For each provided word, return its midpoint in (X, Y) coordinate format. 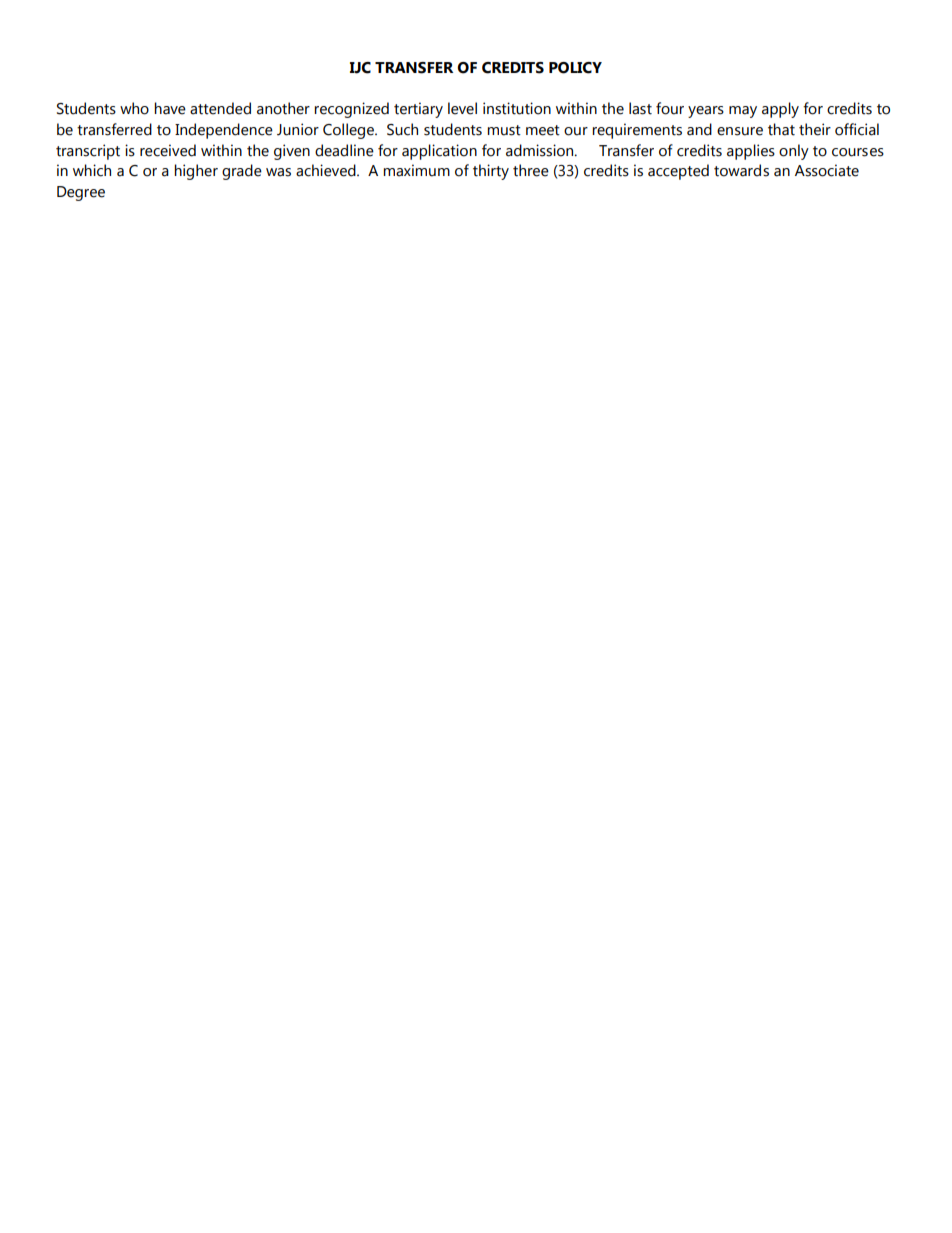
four (670, 108)
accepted (678, 172)
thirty (491, 172)
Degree (81, 193)
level (462, 108)
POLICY (575, 68)
